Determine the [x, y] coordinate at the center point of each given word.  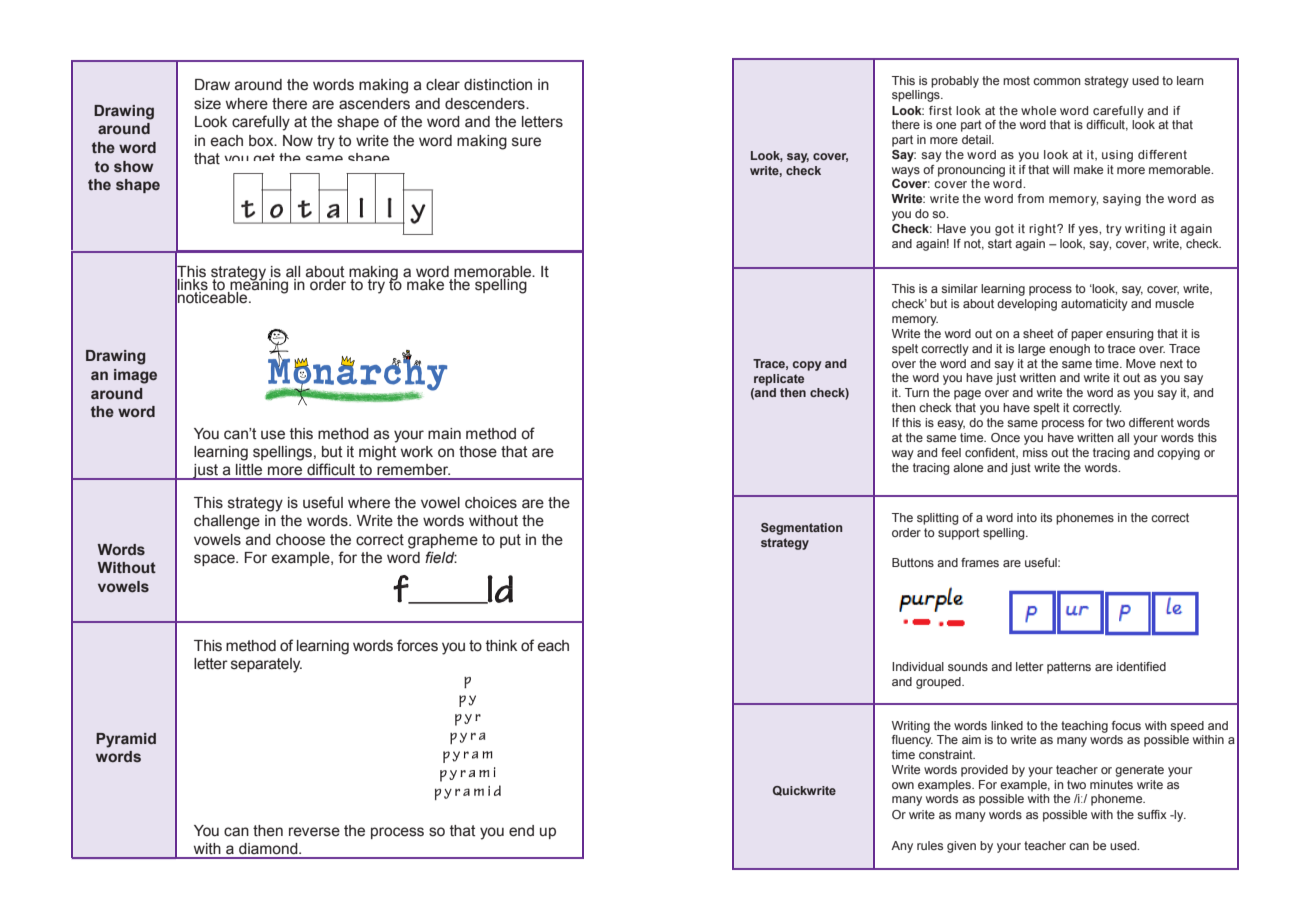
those [478, 452]
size [207, 104]
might [377, 453]
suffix [1152, 814]
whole [1038, 110]
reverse [314, 832]
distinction [498, 85]
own [903, 785]
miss [1035, 452]
